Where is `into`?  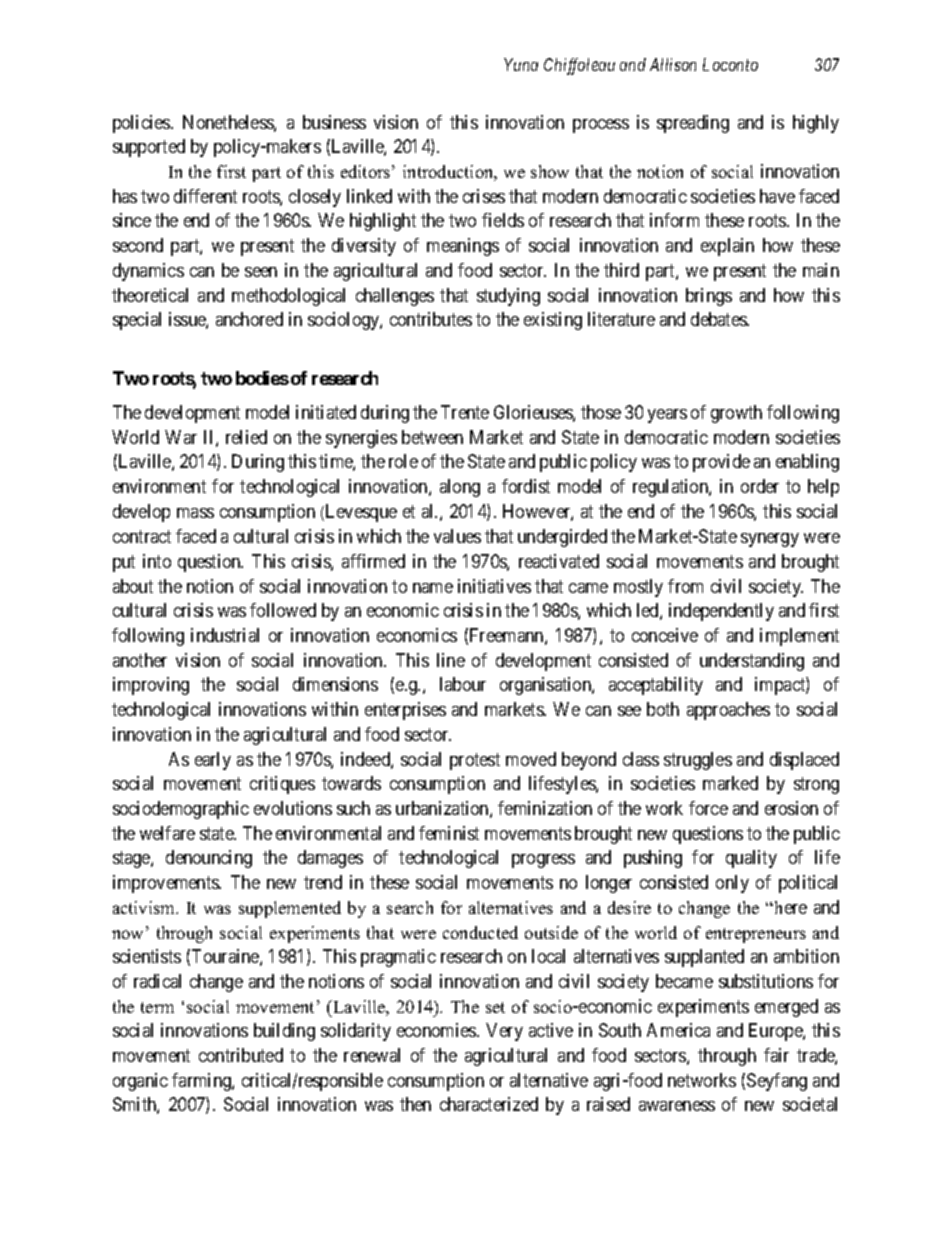
into is located at coordinates (157, 561).
